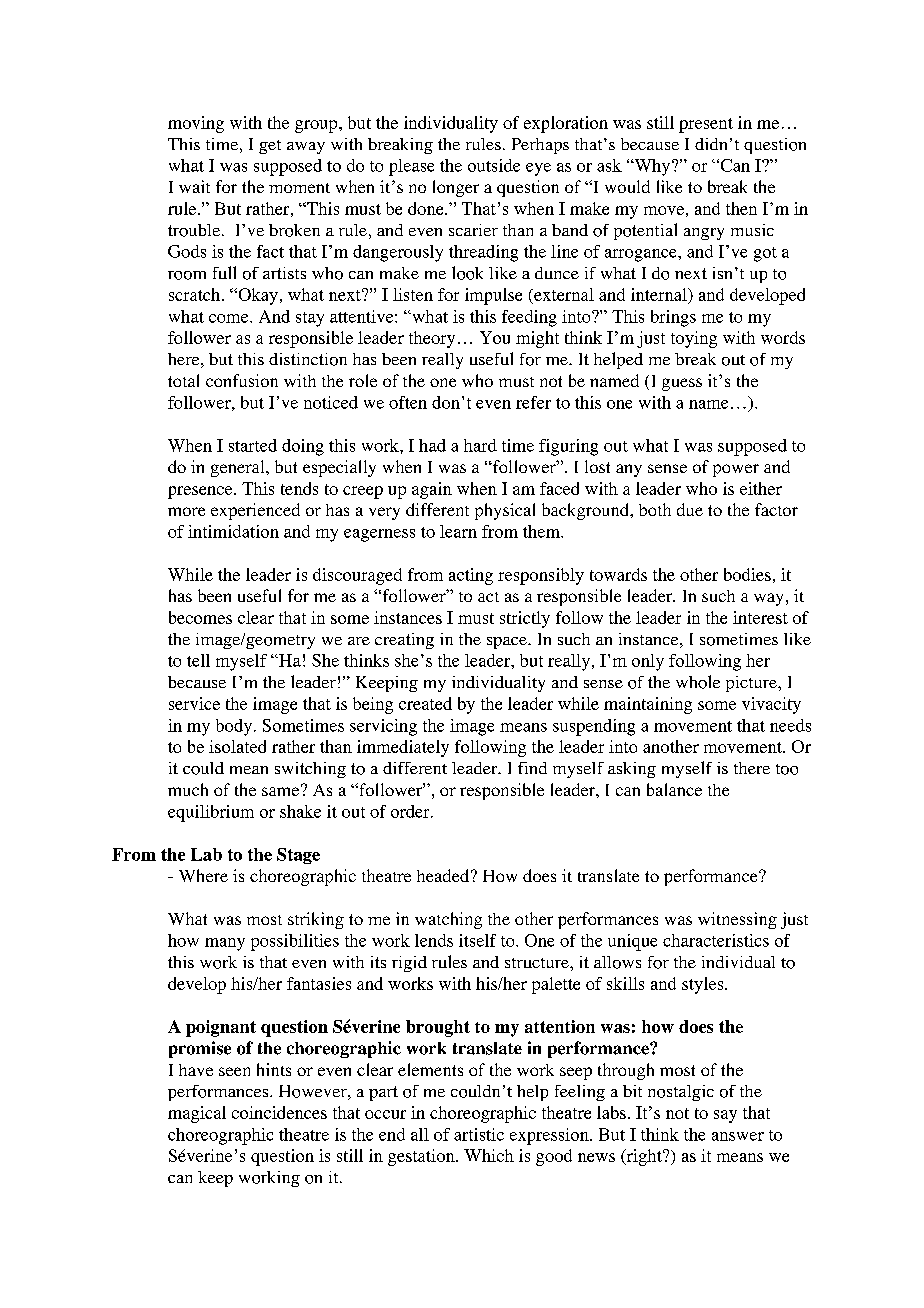 The image size is (924, 1308). Describe the element at coordinates (494, 165) in the screenshot. I see `outside` at that location.
